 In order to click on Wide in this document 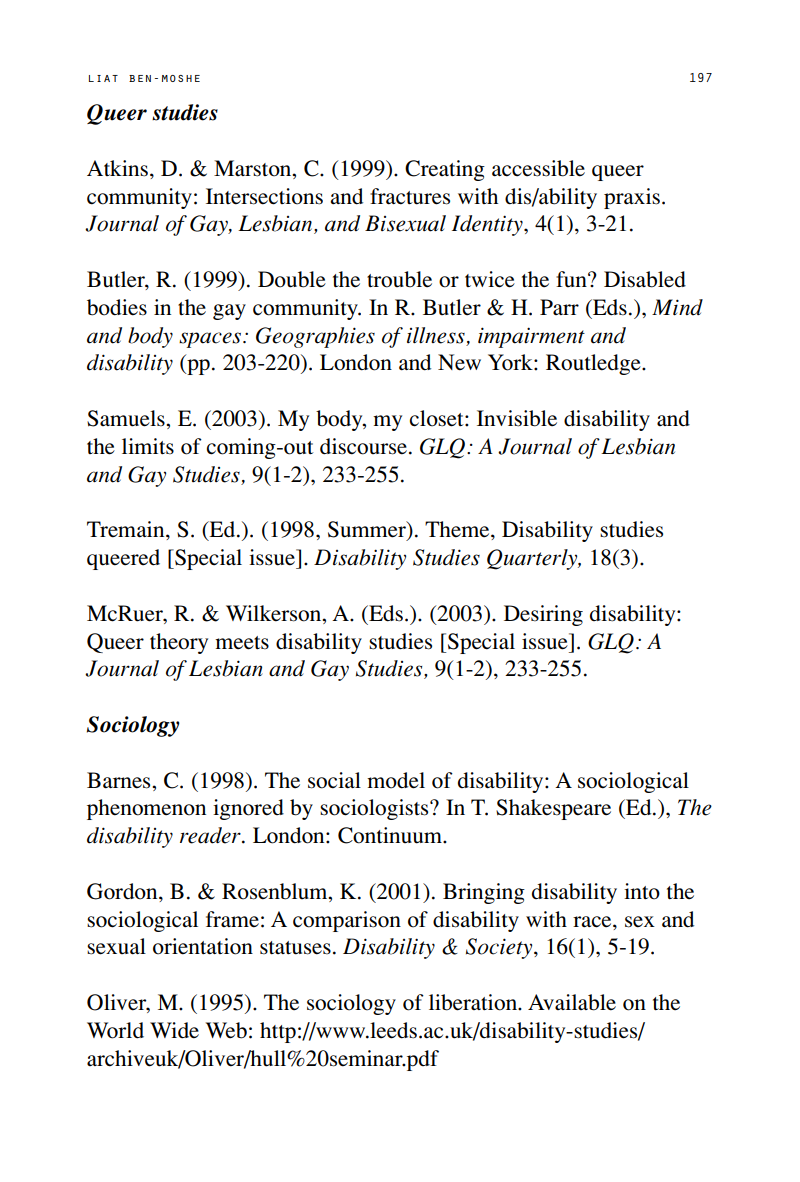, I will do `click(174, 1030)`.
